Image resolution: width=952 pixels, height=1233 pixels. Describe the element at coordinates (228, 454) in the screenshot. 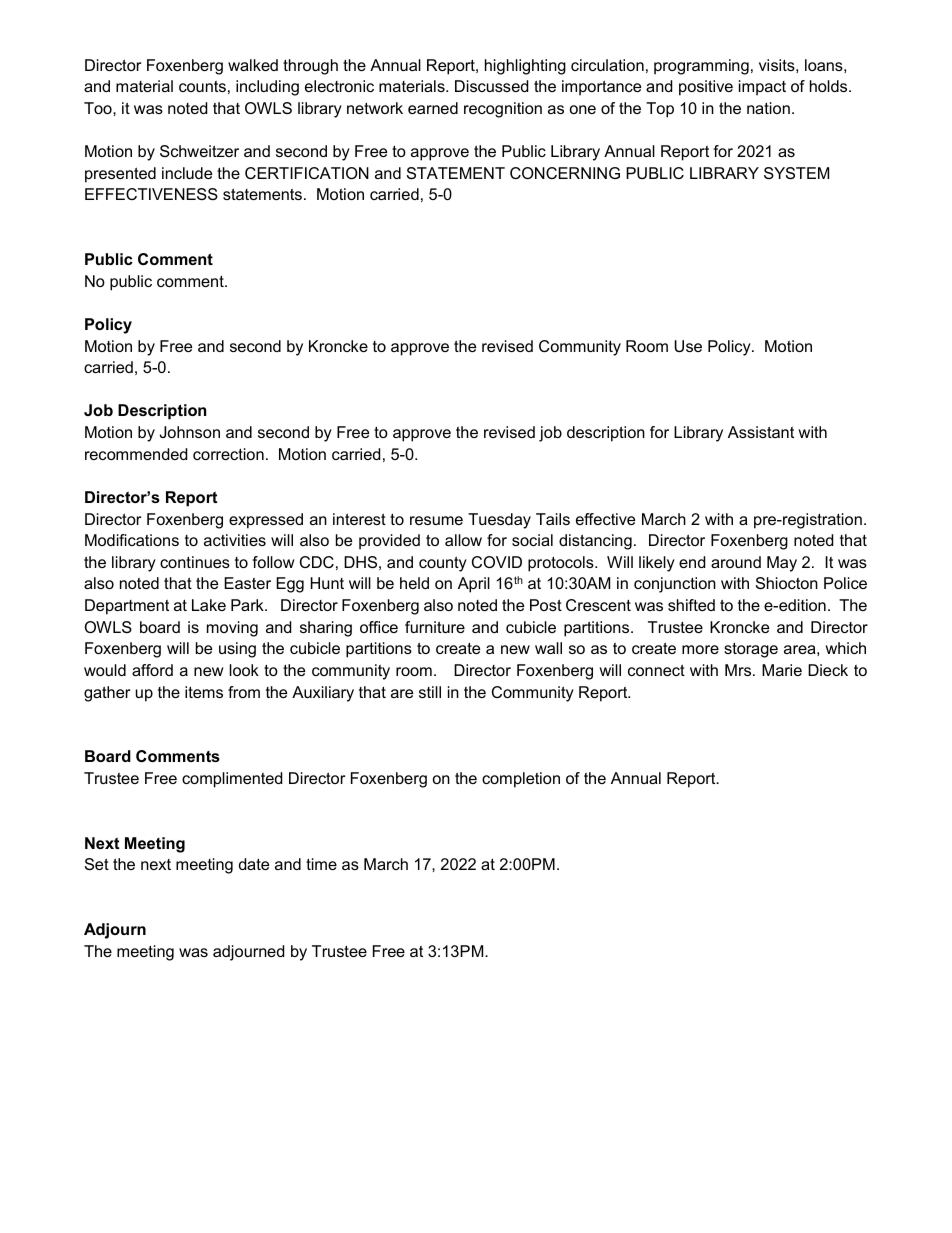

I see `correction` at that location.
